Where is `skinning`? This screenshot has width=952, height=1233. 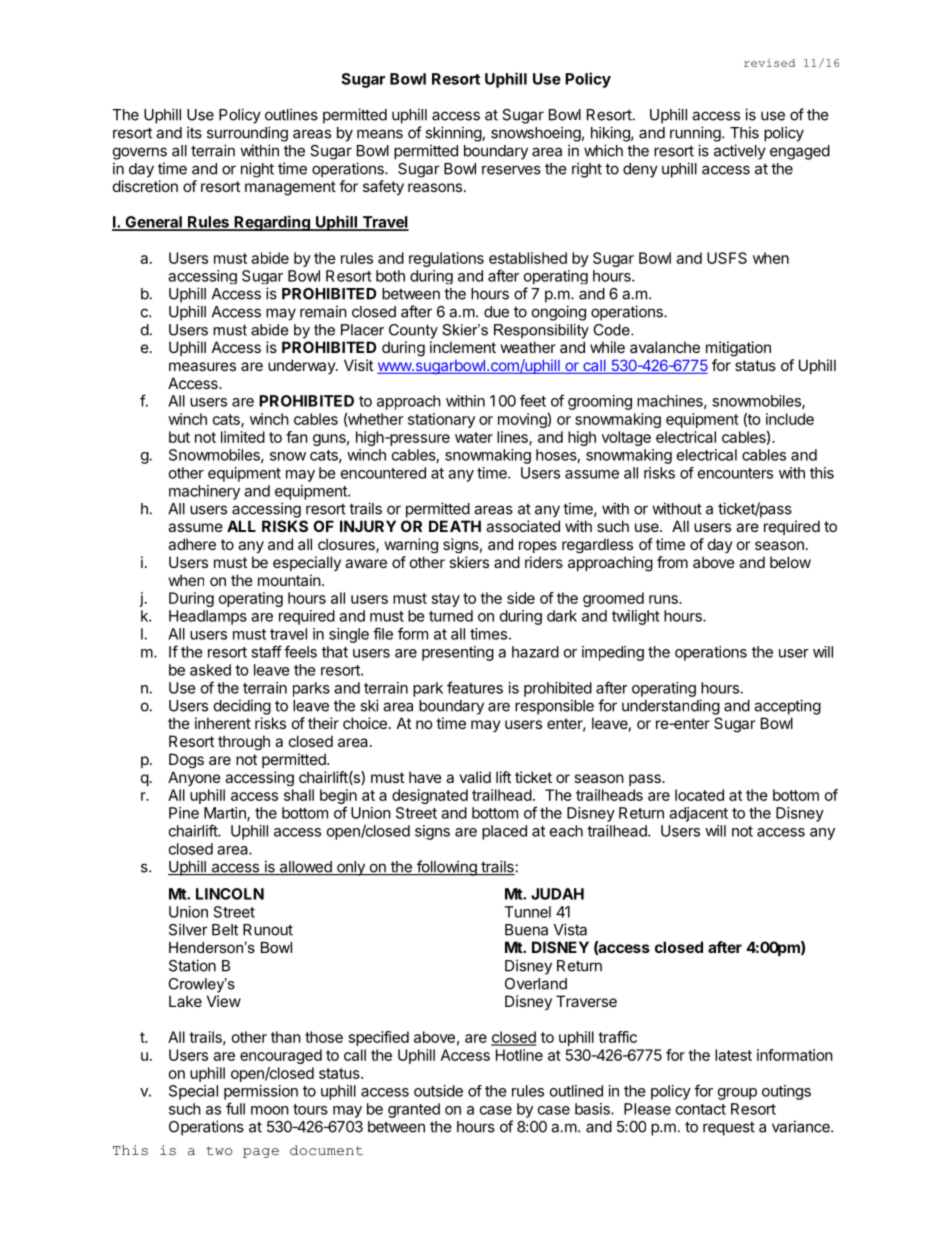 skinning is located at coordinates (454, 134).
